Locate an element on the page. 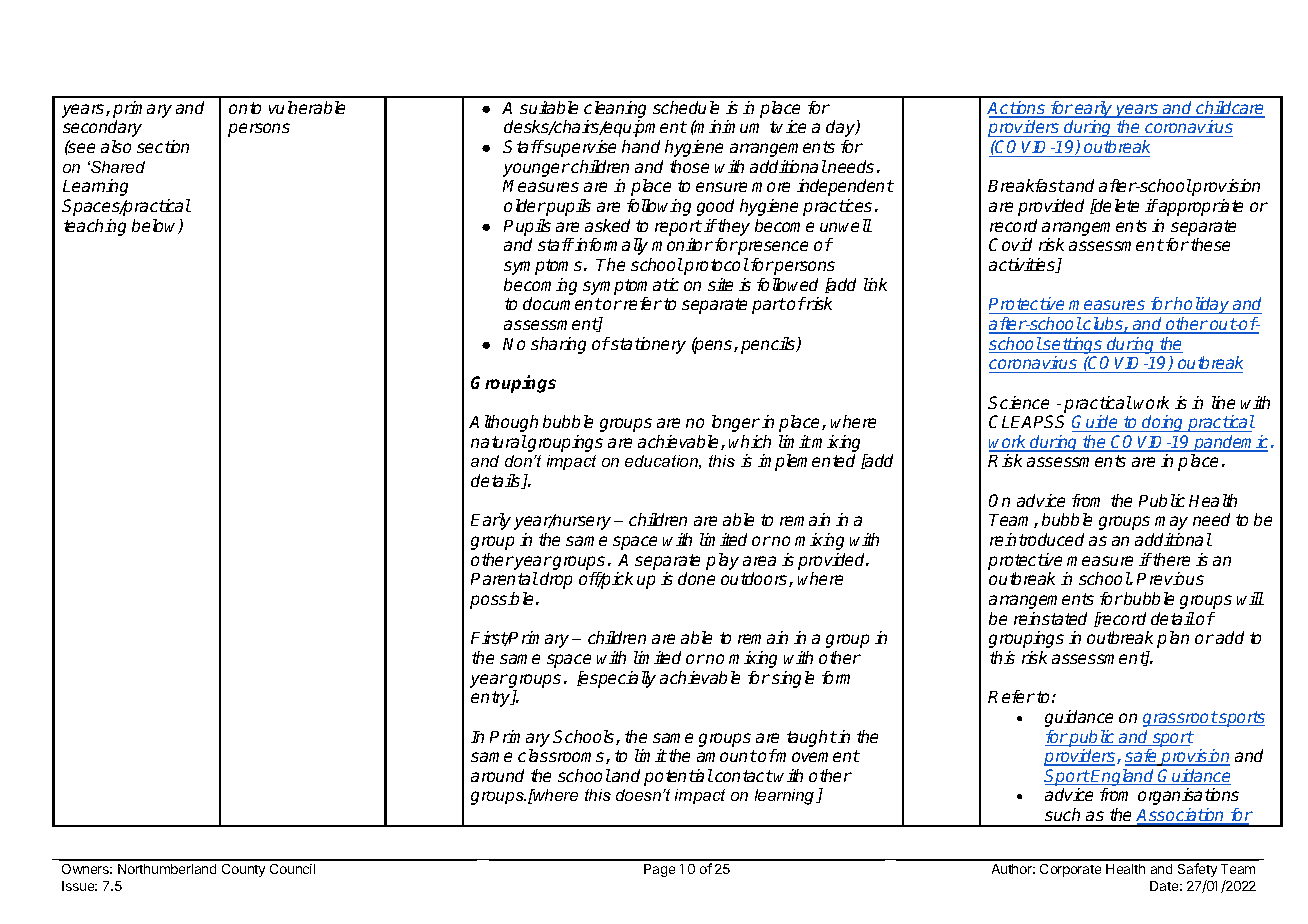 This page has width=1308, height=924. stationery is located at coordinates (647, 345).
